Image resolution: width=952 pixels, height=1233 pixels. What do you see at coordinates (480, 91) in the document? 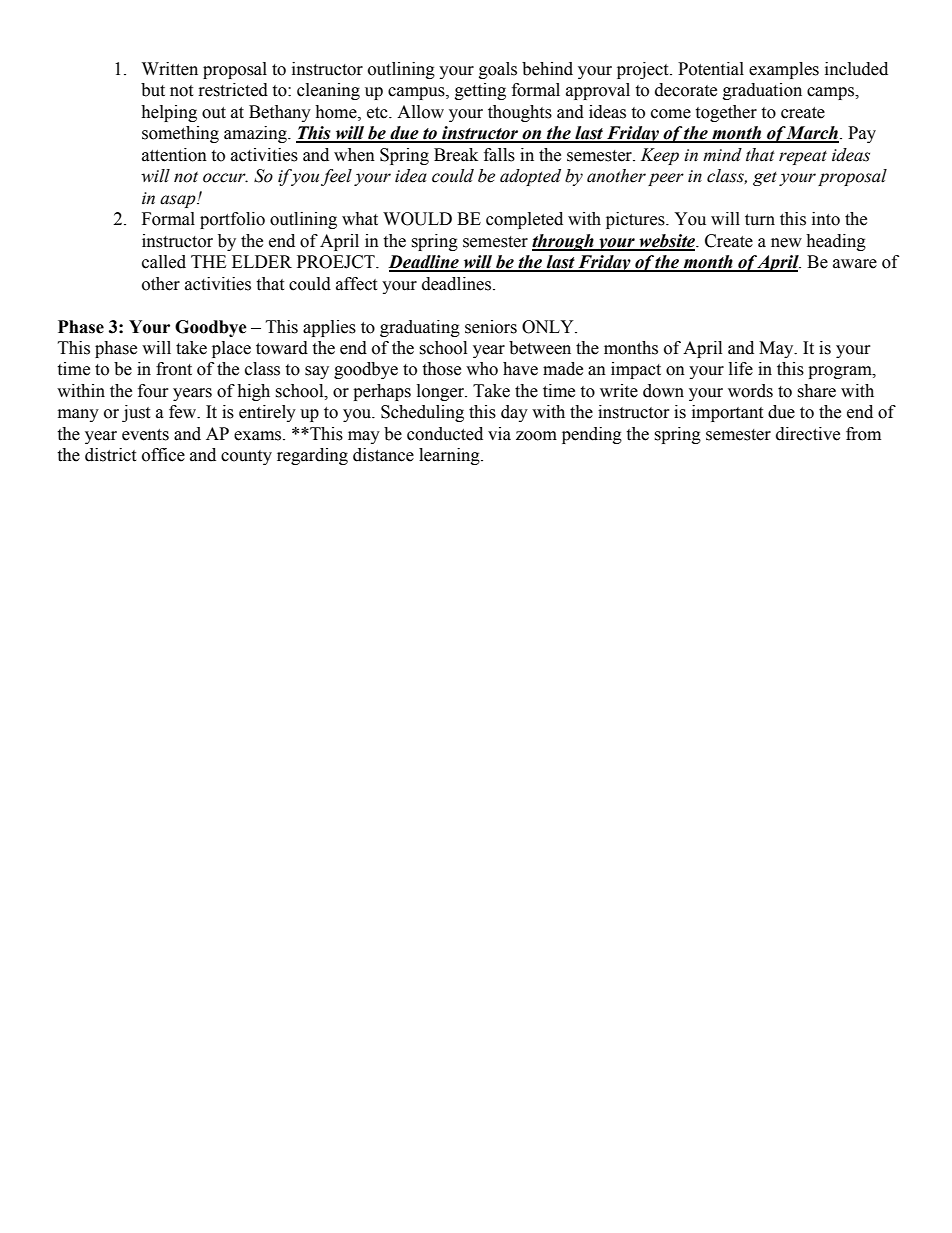
I see `getting` at bounding box center [480, 91].
